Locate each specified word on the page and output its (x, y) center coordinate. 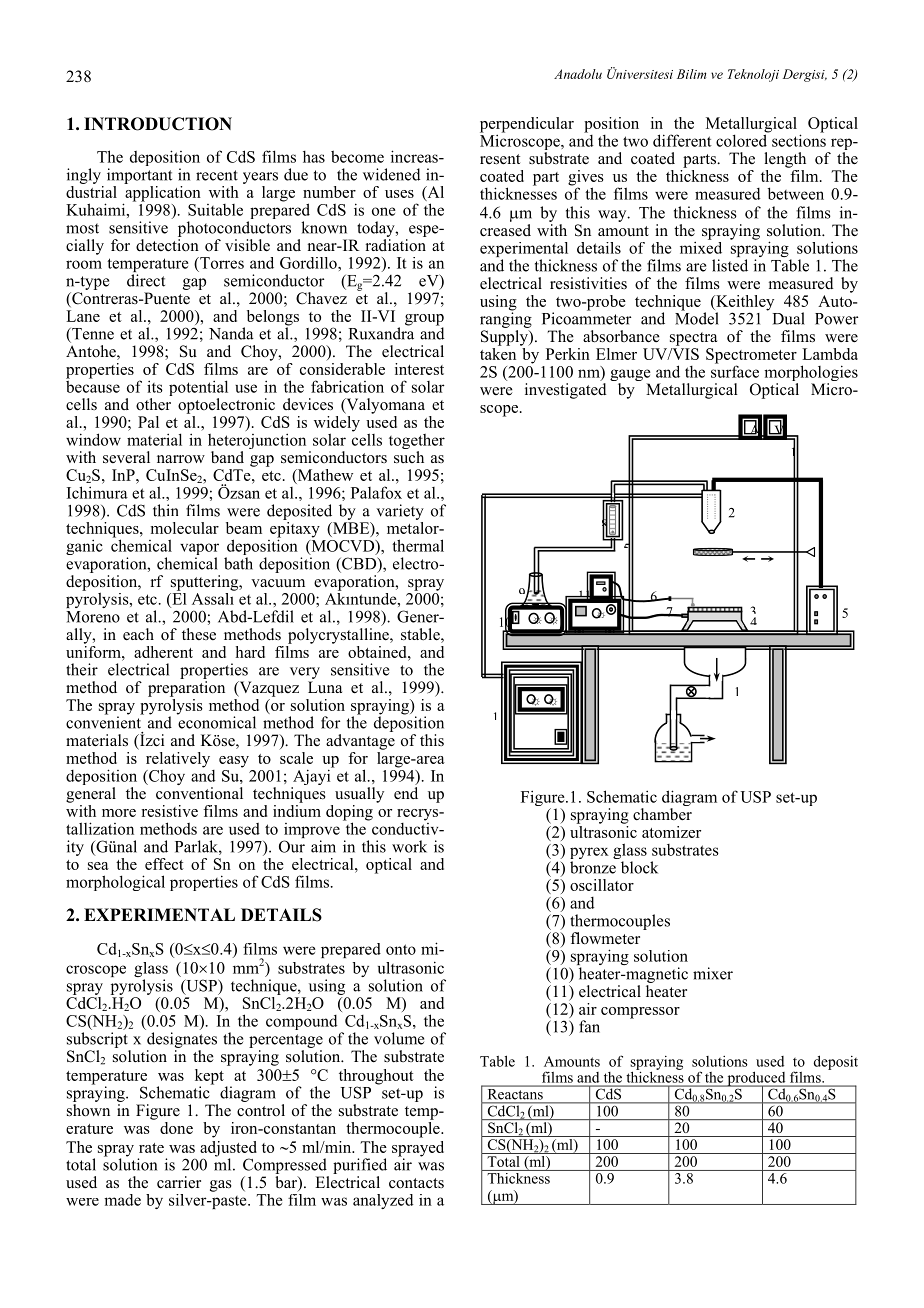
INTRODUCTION (158, 124)
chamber (662, 814)
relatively (178, 760)
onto (401, 949)
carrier (179, 1182)
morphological (115, 883)
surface (735, 370)
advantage (360, 742)
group (424, 321)
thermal (418, 545)
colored (742, 139)
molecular (185, 528)
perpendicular (527, 126)
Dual (788, 318)
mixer (713, 973)
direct (146, 280)
